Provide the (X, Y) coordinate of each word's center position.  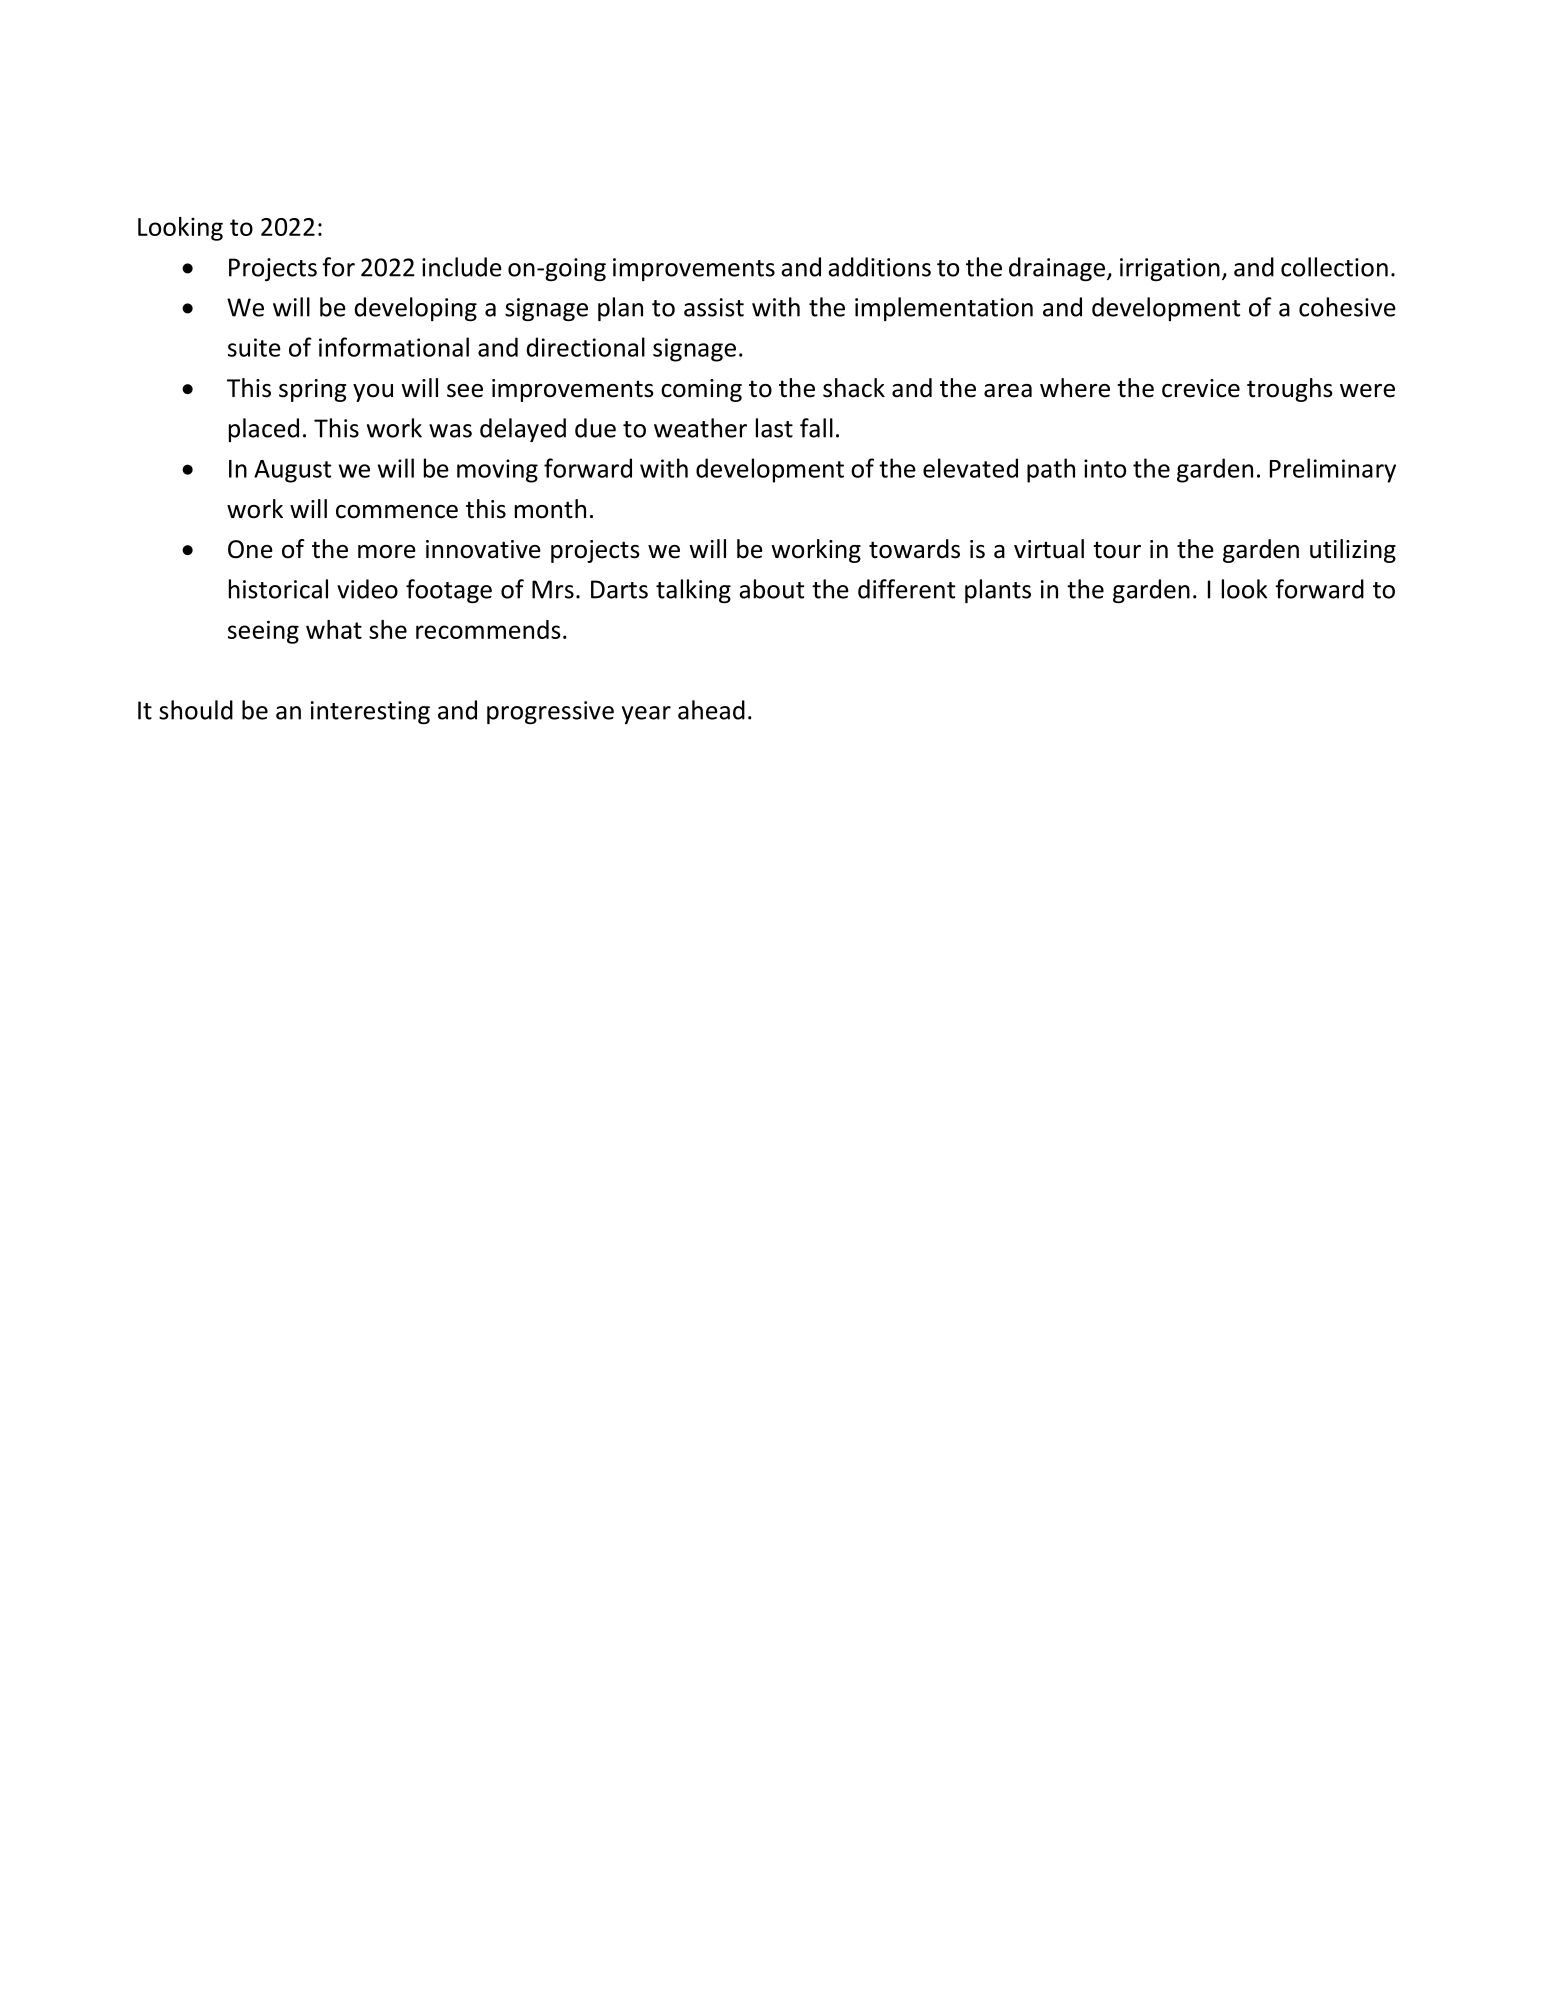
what (334, 629)
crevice (1201, 388)
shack (854, 388)
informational (394, 347)
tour (1117, 550)
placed (264, 430)
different (906, 589)
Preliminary (1333, 470)
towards (914, 549)
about (771, 589)
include (462, 267)
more (387, 552)
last (774, 428)
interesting (370, 712)
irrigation (1170, 269)
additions (879, 267)
